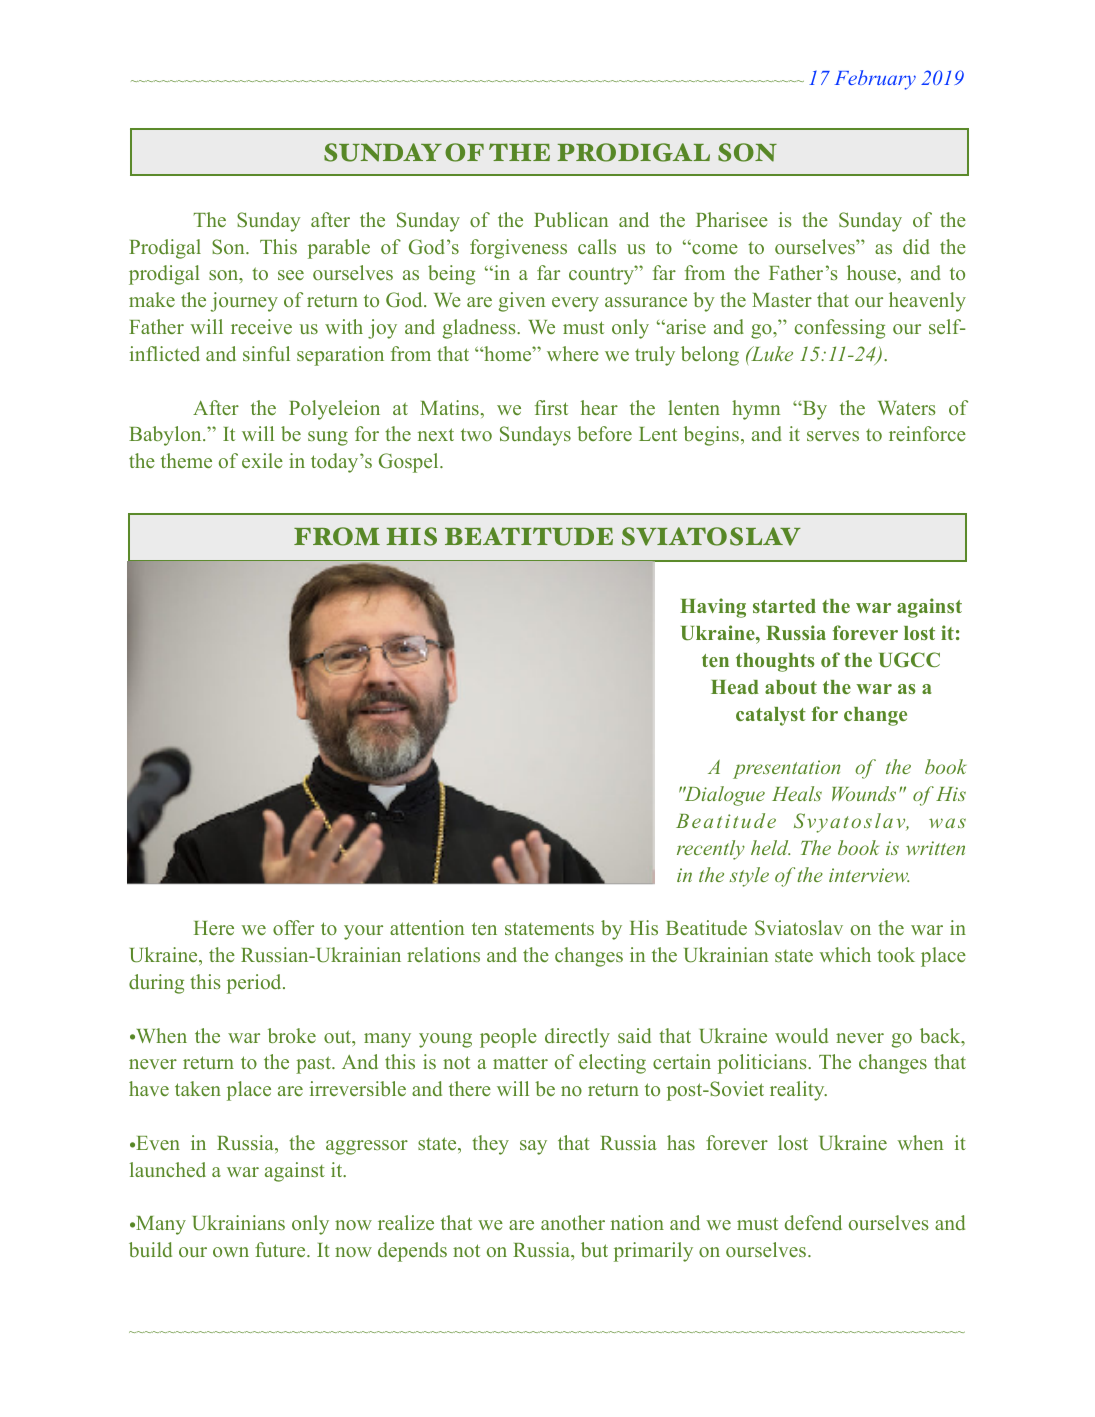 The image size is (1095, 1417). Describe the element at coordinates (573, 1222) in the page. I see `another` at that location.
